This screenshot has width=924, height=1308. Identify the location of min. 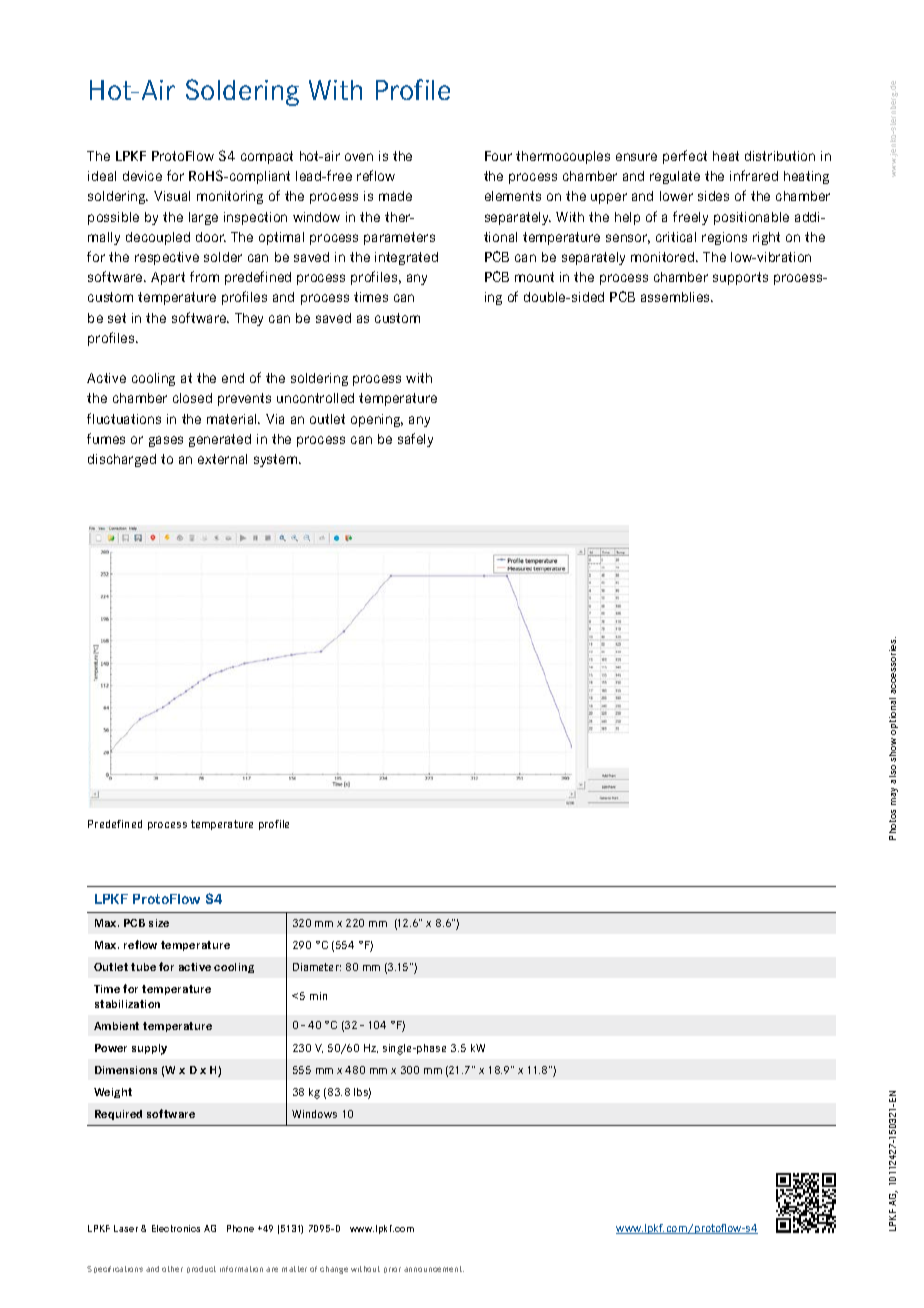
(318, 996).
